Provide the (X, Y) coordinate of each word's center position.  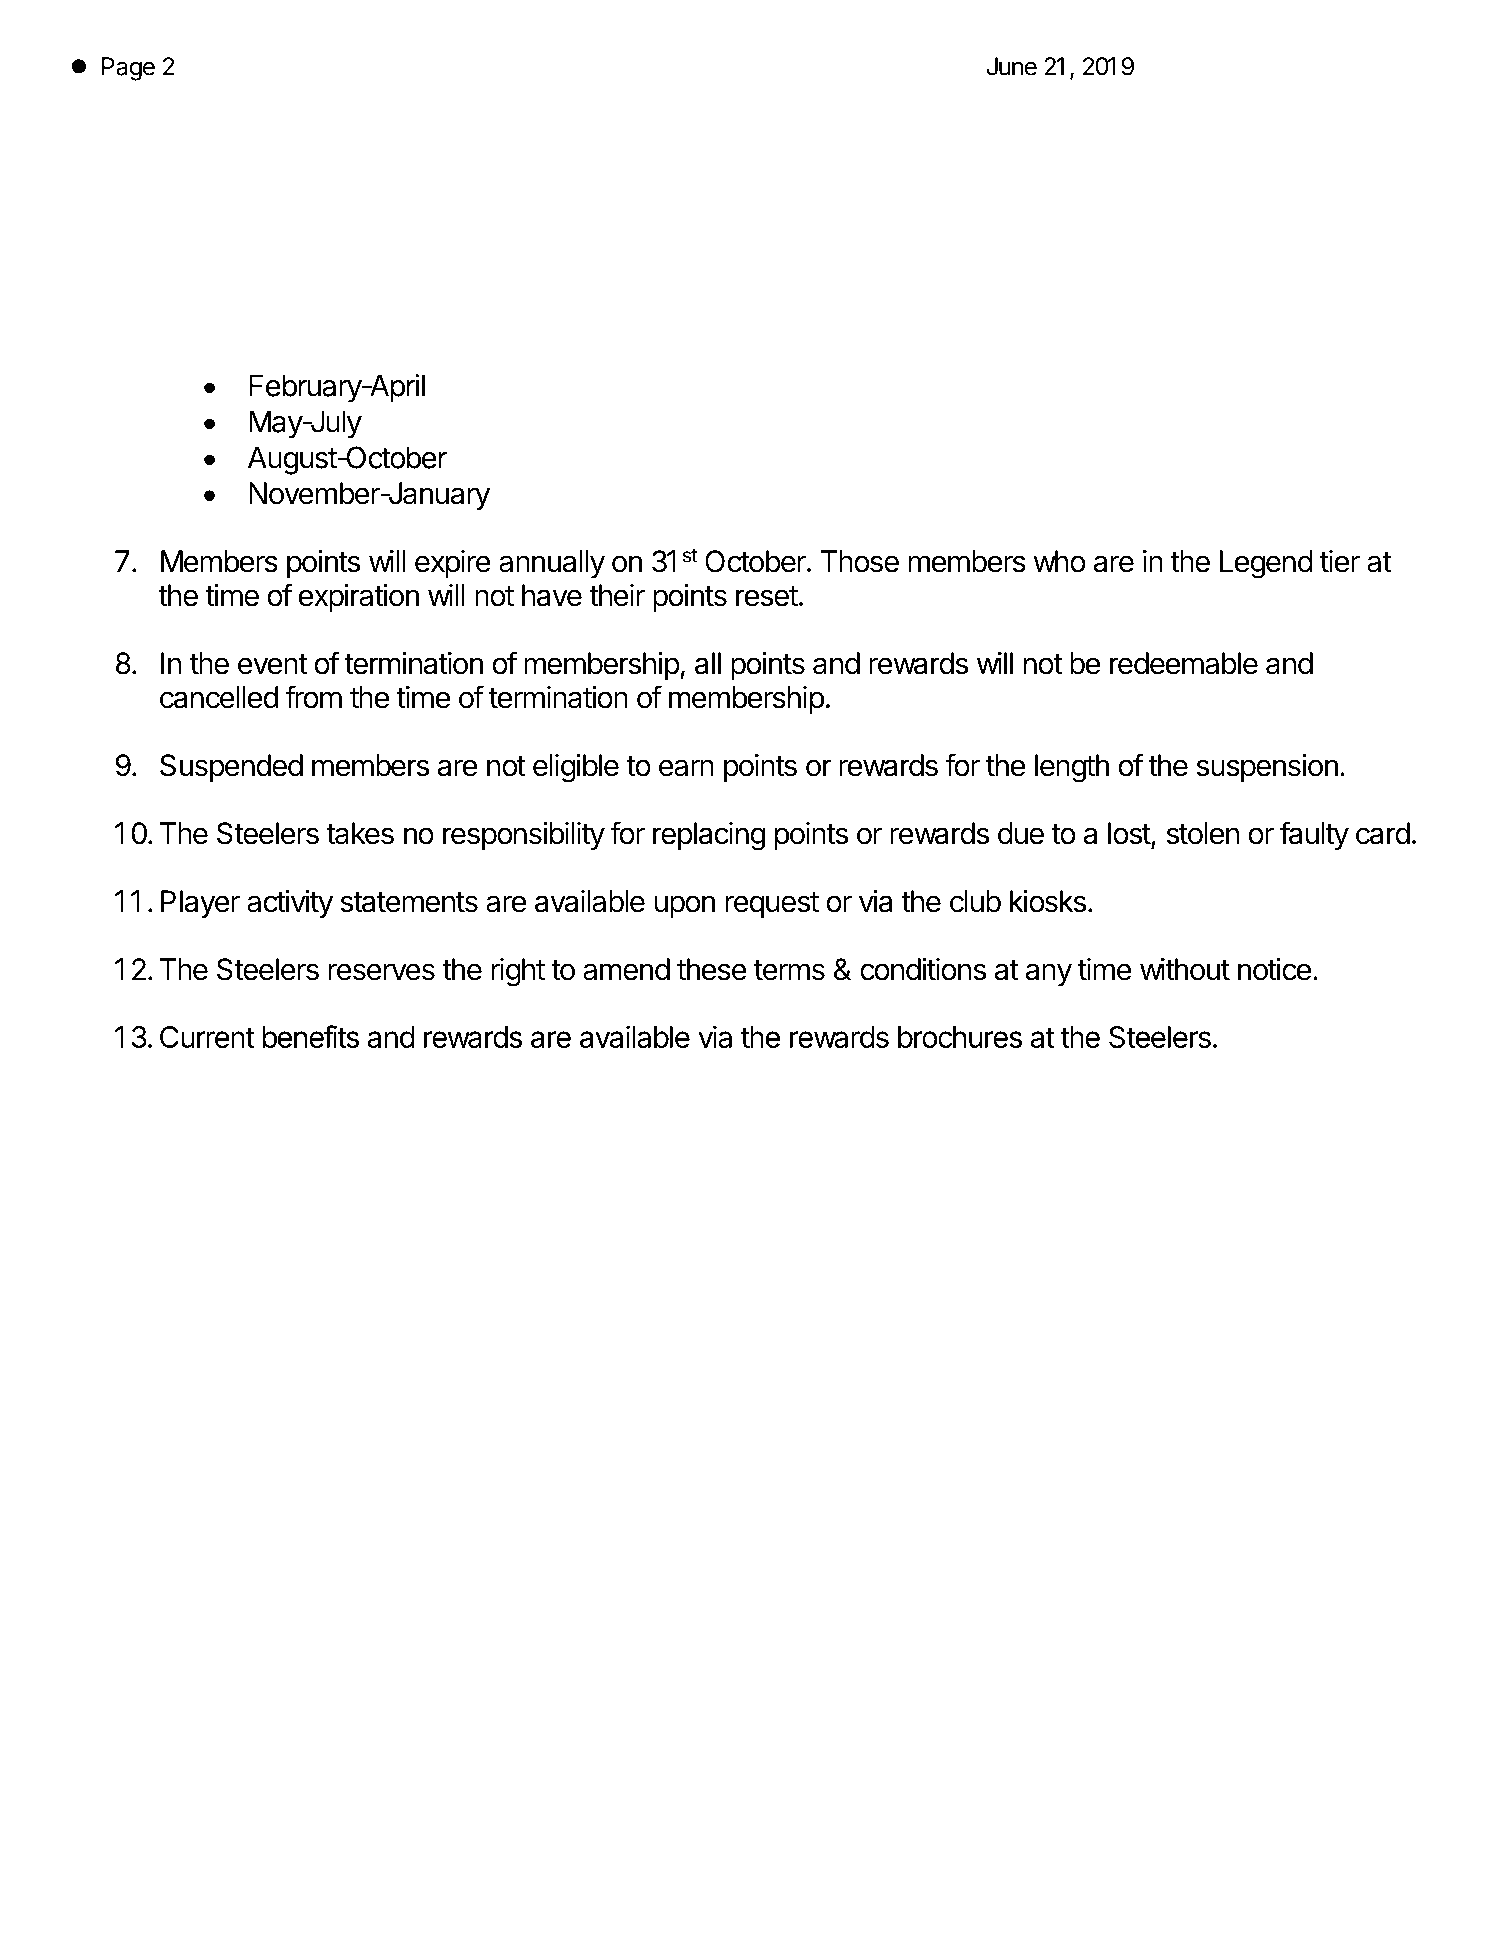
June (1012, 66)
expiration (358, 598)
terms (789, 970)
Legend (1266, 564)
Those (860, 561)
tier (1340, 561)
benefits (310, 1036)
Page (128, 69)
